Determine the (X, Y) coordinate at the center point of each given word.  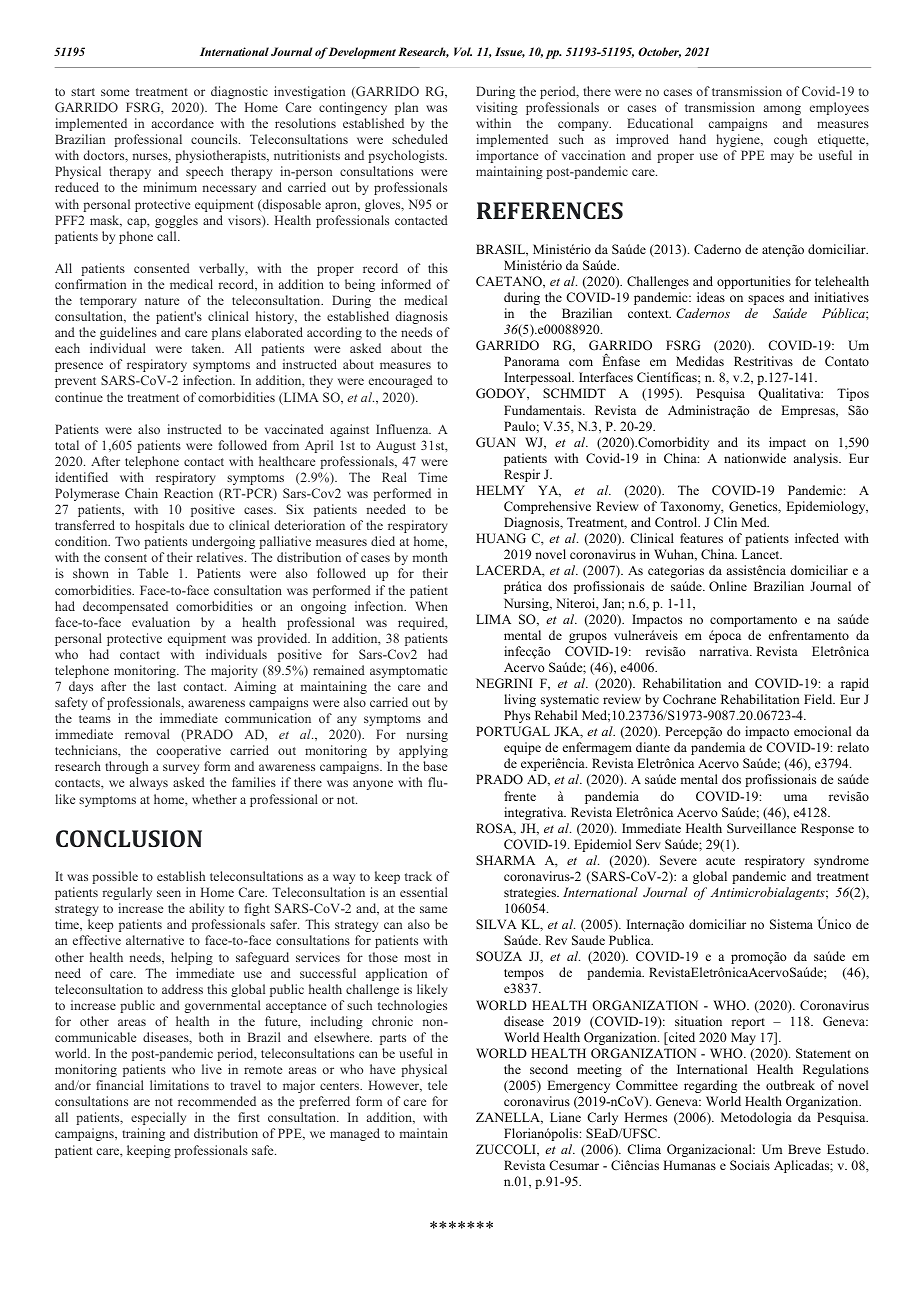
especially (158, 1118)
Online (728, 586)
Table (152, 573)
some (115, 92)
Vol (463, 51)
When (431, 606)
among (782, 110)
